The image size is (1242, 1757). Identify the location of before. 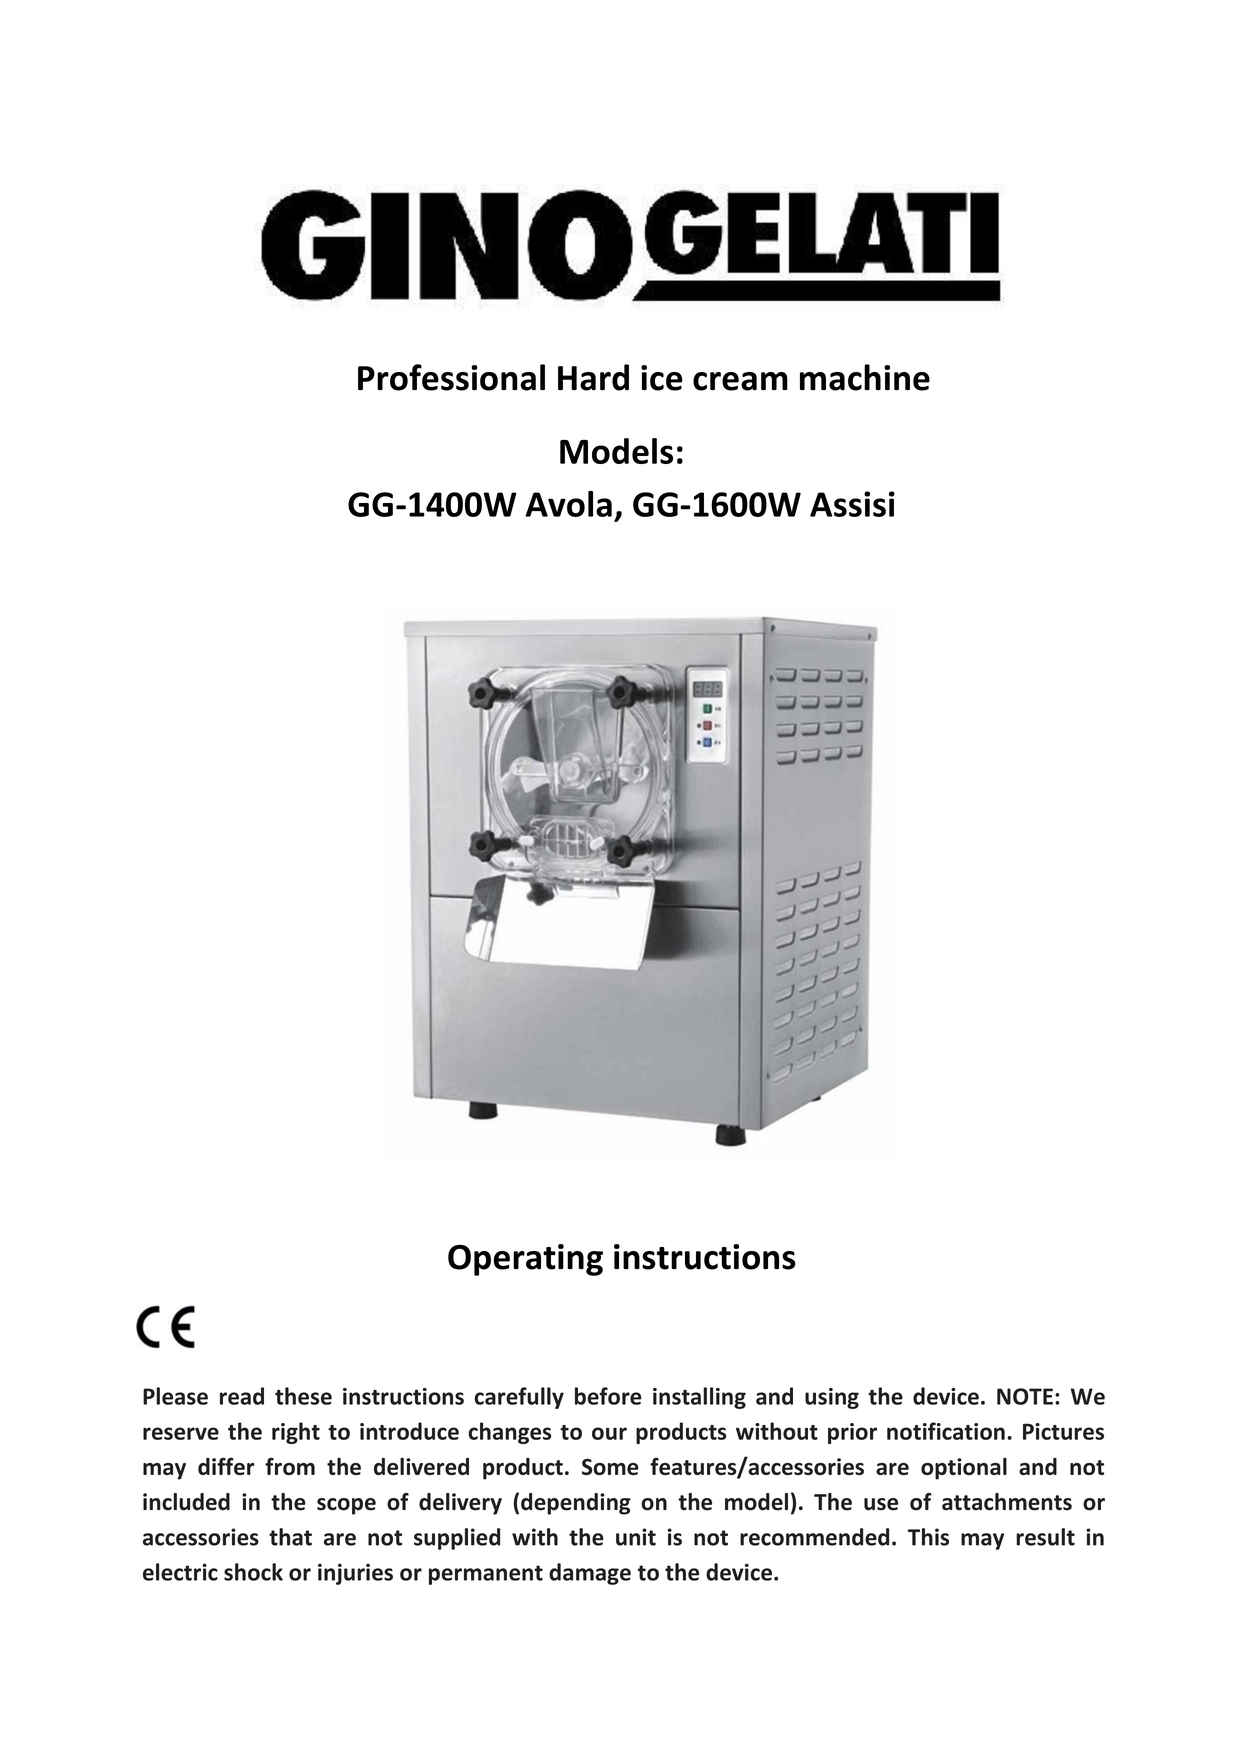
(608, 1396).
